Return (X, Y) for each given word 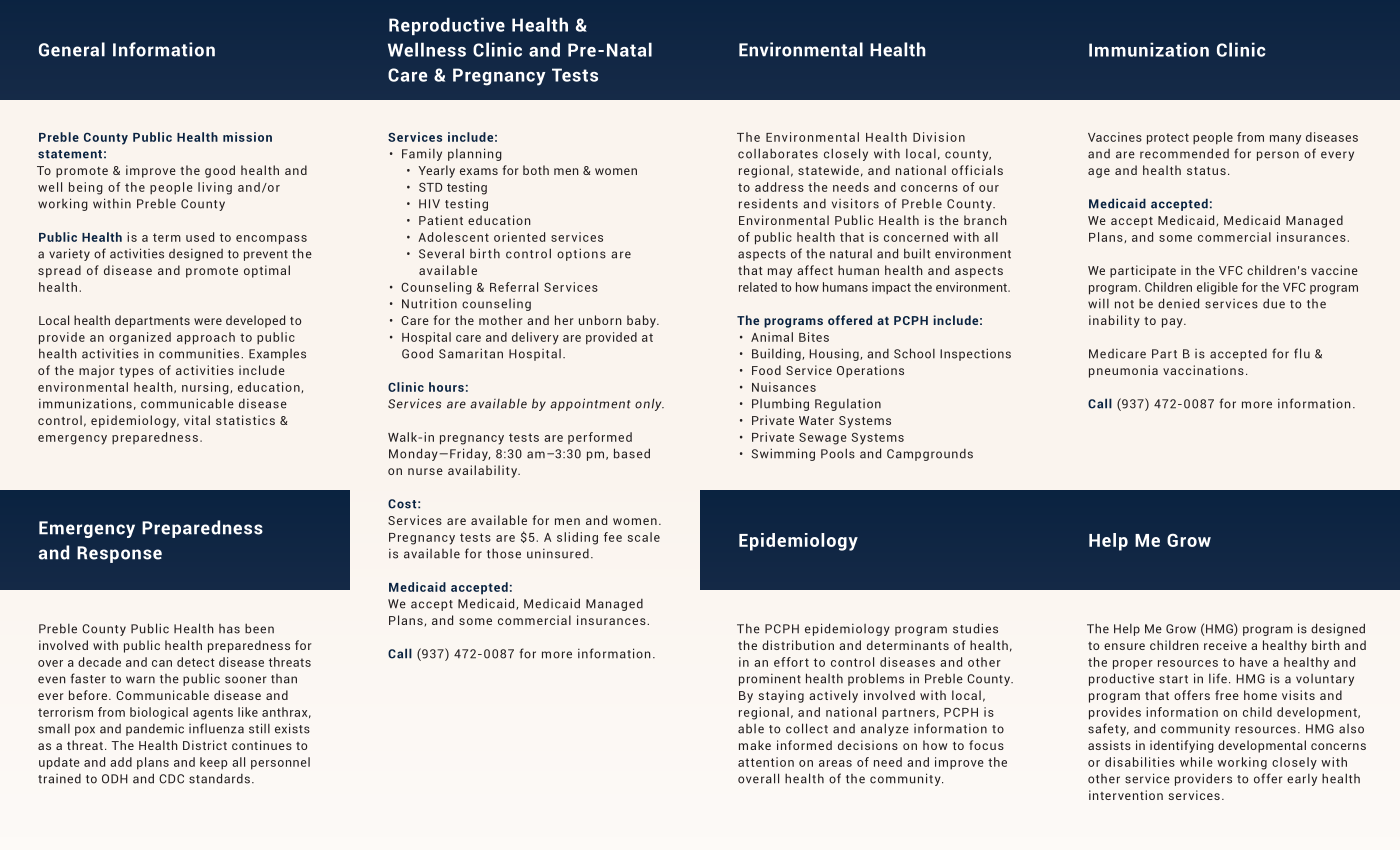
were (208, 321)
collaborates (778, 153)
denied (1178, 303)
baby (642, 321)
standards (219, 778)
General (72, 49)
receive (1225, 645)
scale (644, 537)
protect (1168, 139)
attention (766, 762)
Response (119, 554)
